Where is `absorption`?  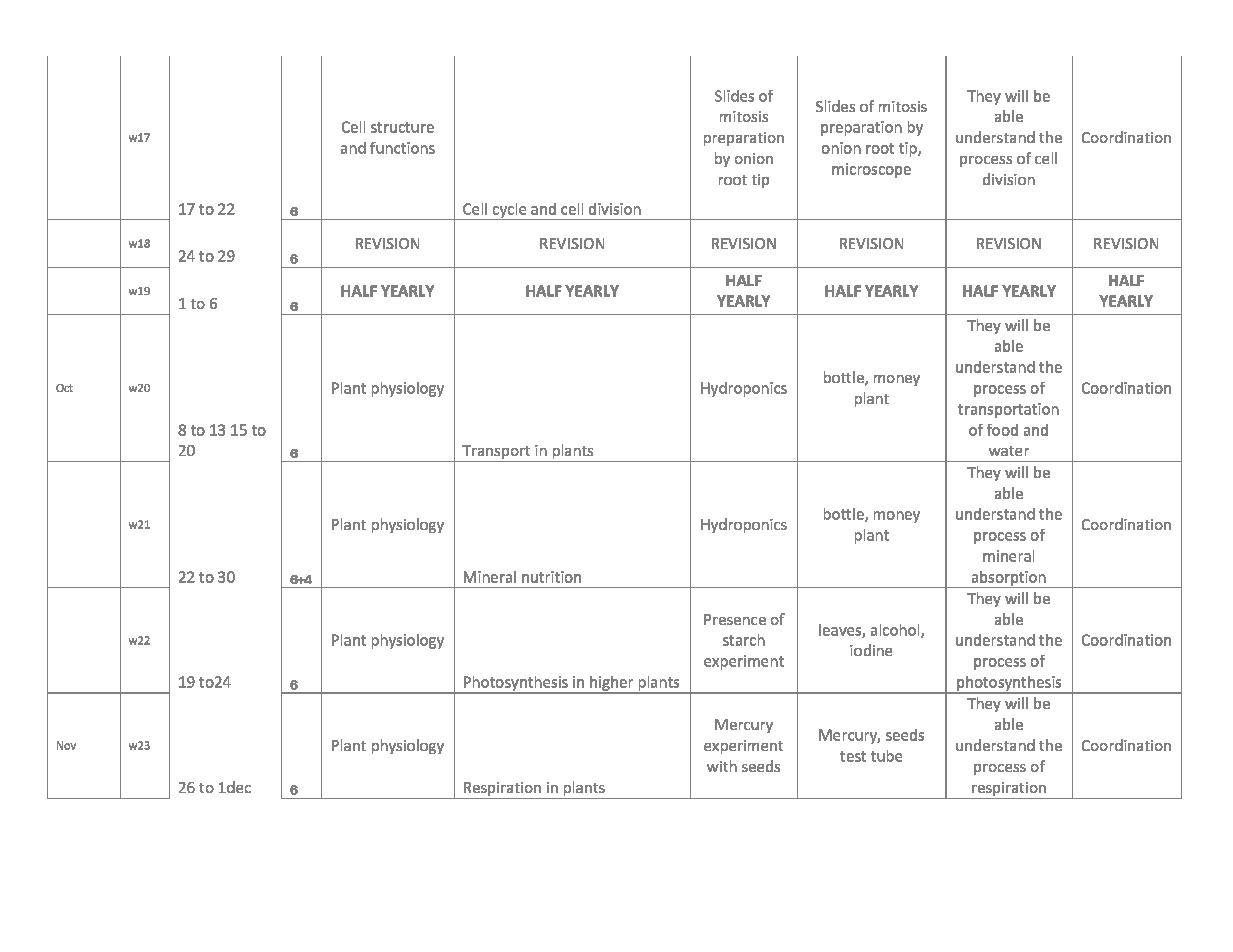 absorption is located at coordinates (1009, 579).
